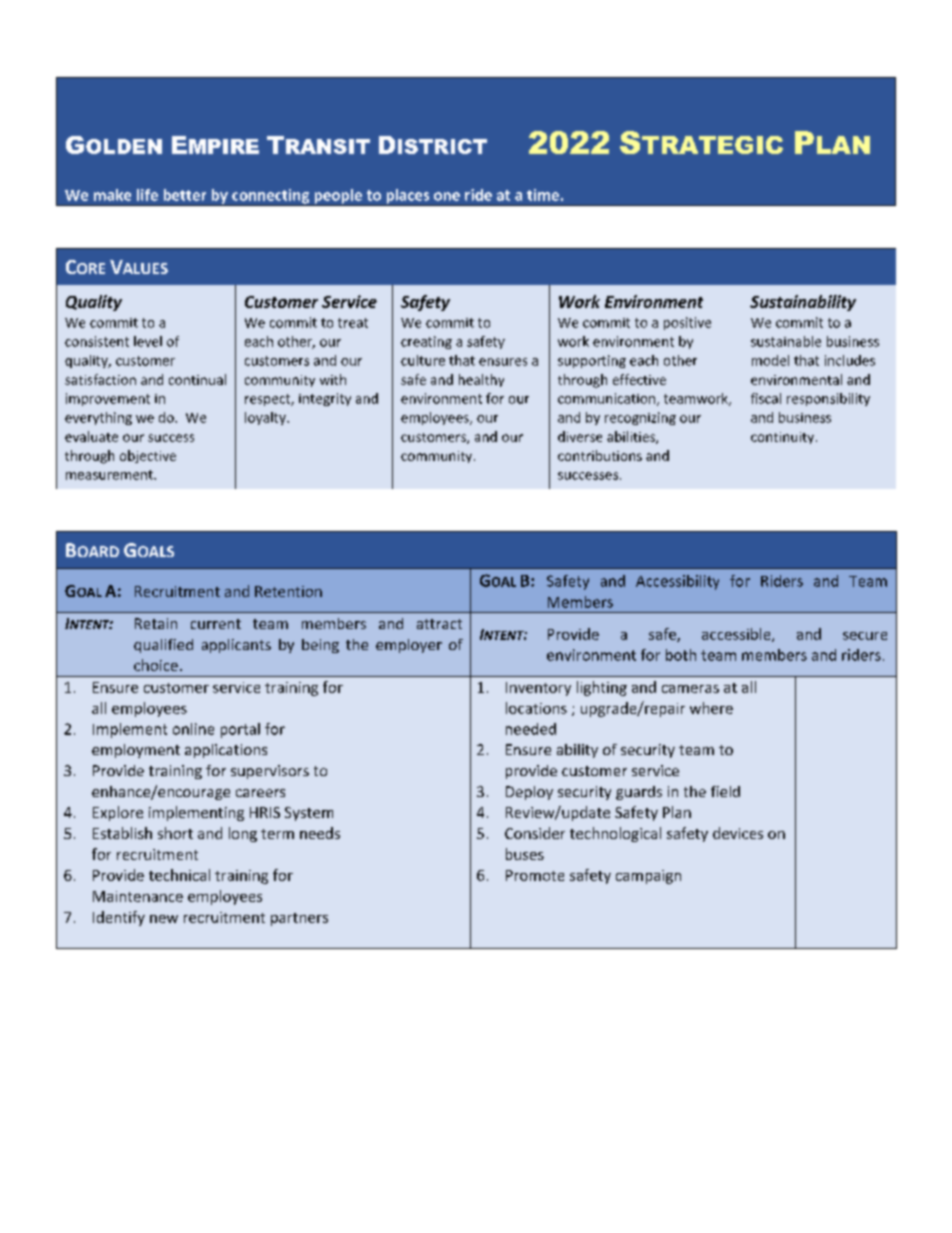  I want to click on Retention, so click(288, 591).
